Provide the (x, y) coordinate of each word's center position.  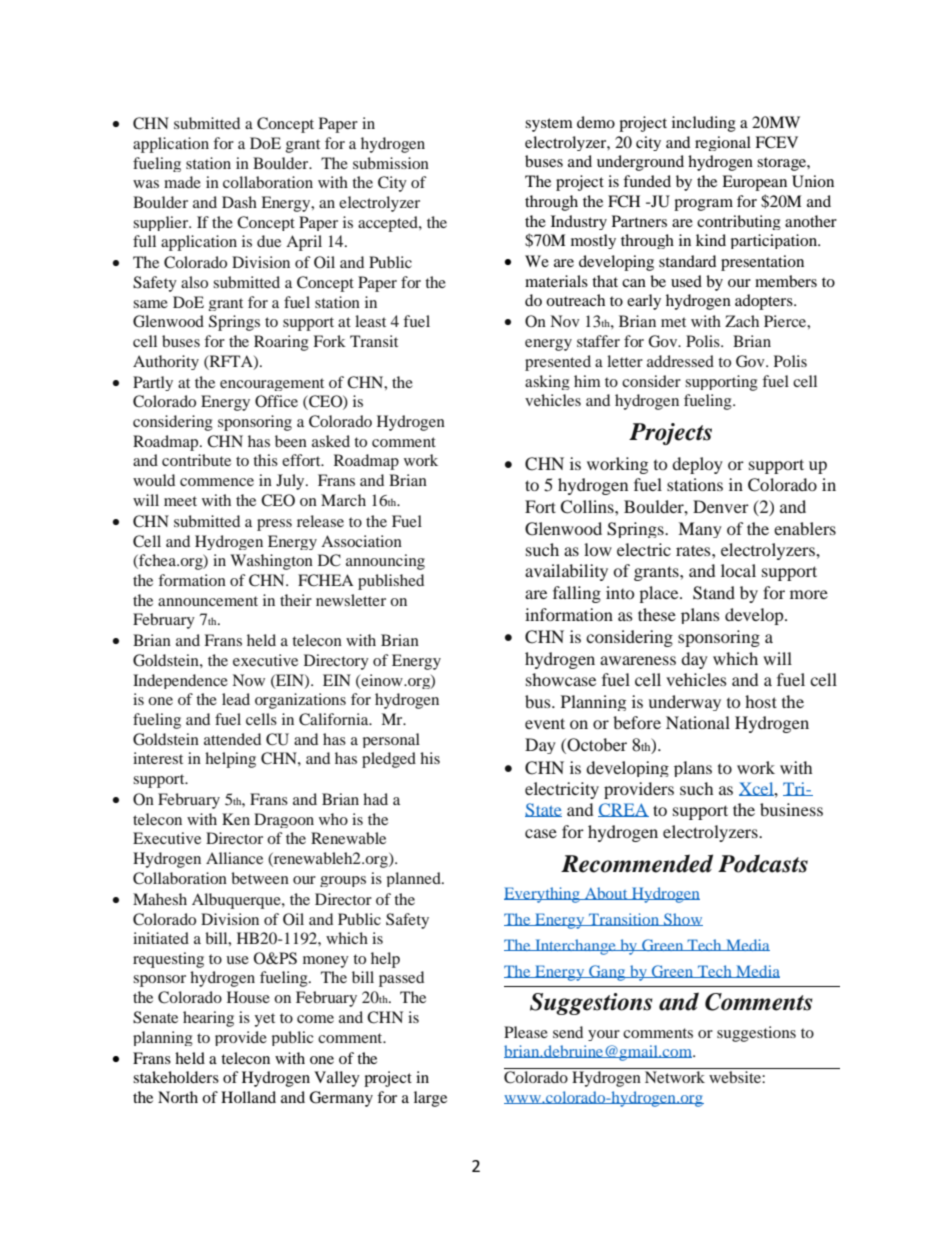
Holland (248, 1097)
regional (723, 143)
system (549, 125)
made (182, 182)
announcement (208, 601)
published (391, 582)
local (738, 570)
